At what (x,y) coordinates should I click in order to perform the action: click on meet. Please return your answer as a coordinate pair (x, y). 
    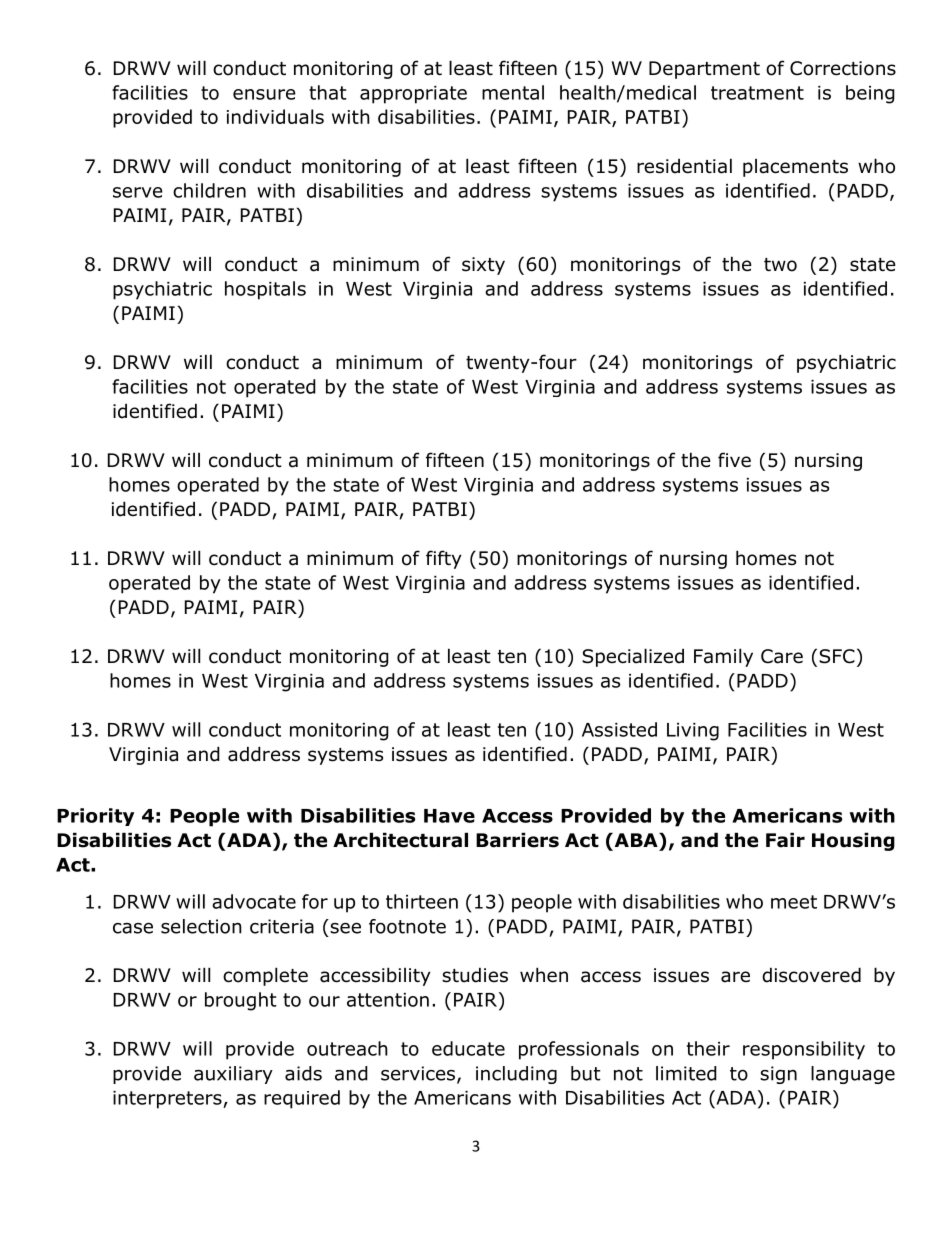
    Looking at the image, I should click on (794, 902).
